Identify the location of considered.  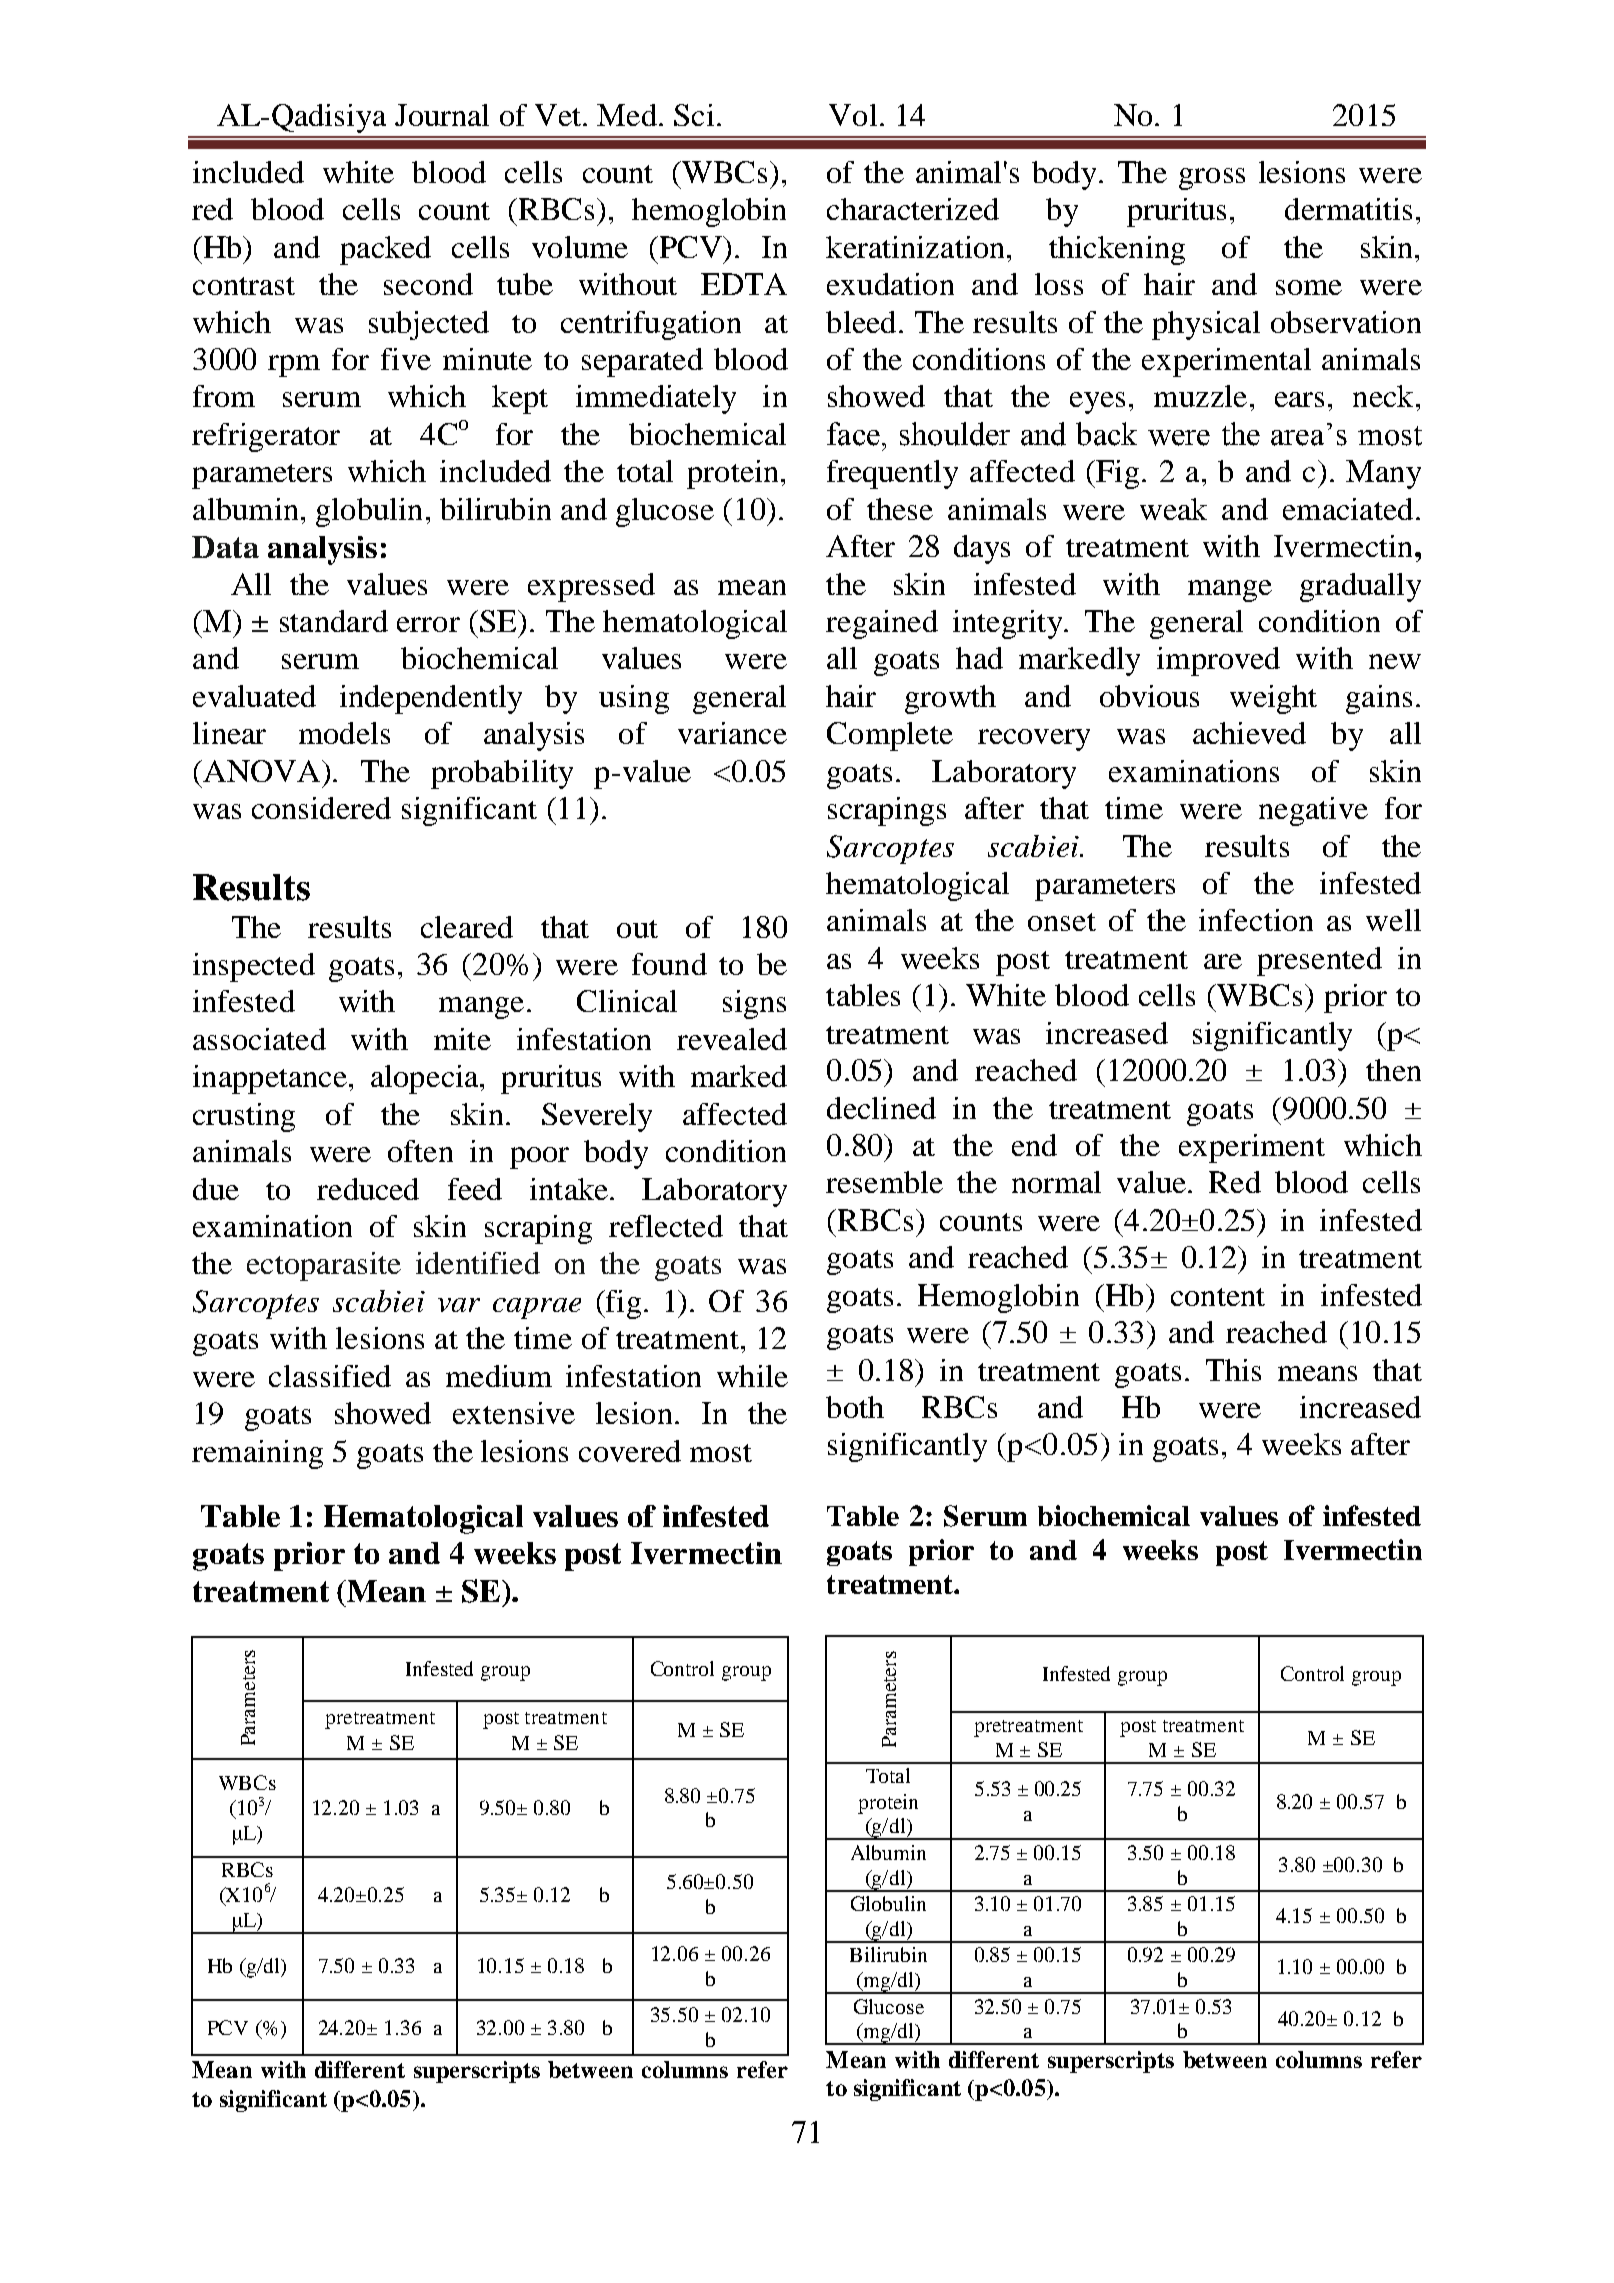
(321, 808).
